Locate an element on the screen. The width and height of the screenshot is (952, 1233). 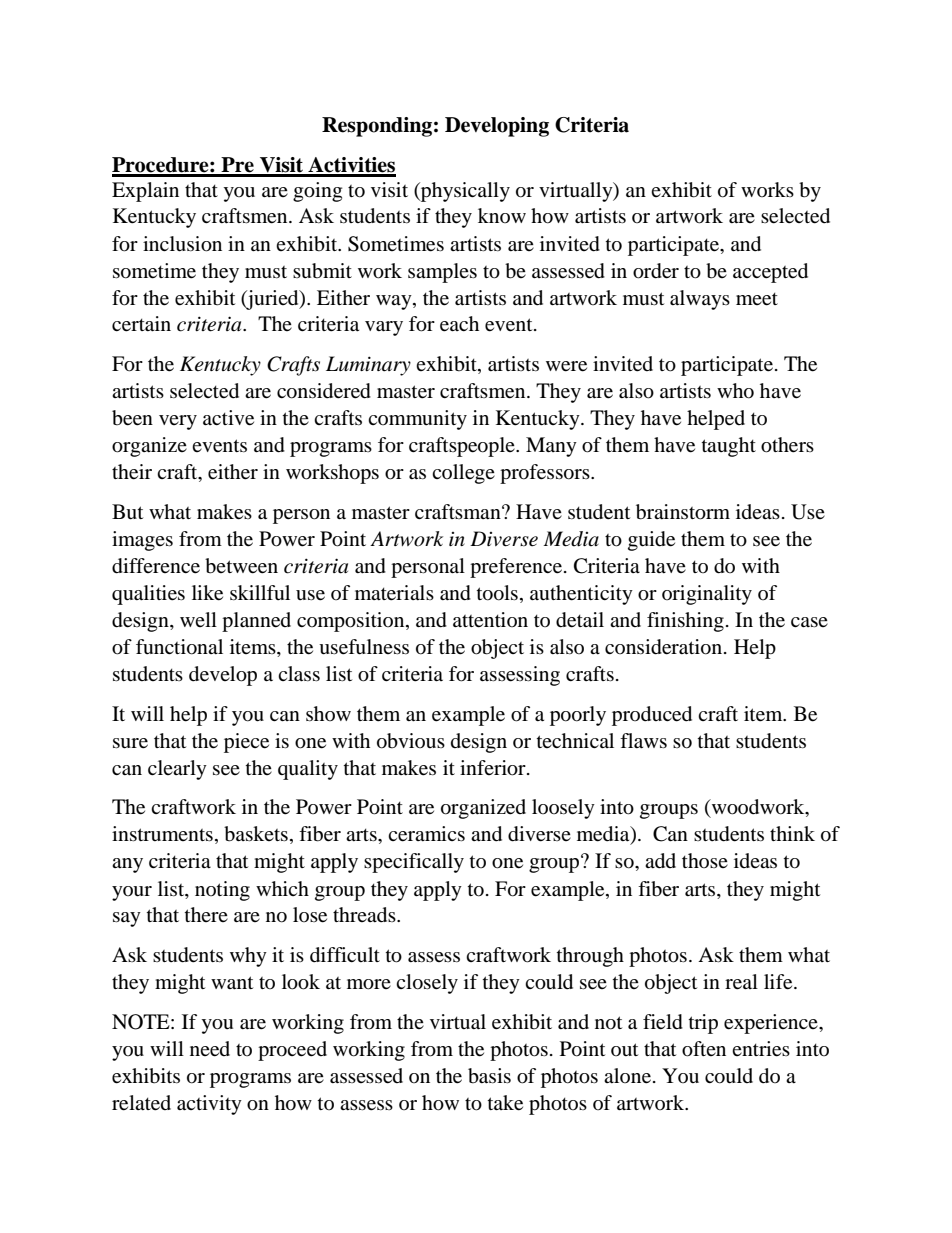
active is located at coordinates (228, 418).
